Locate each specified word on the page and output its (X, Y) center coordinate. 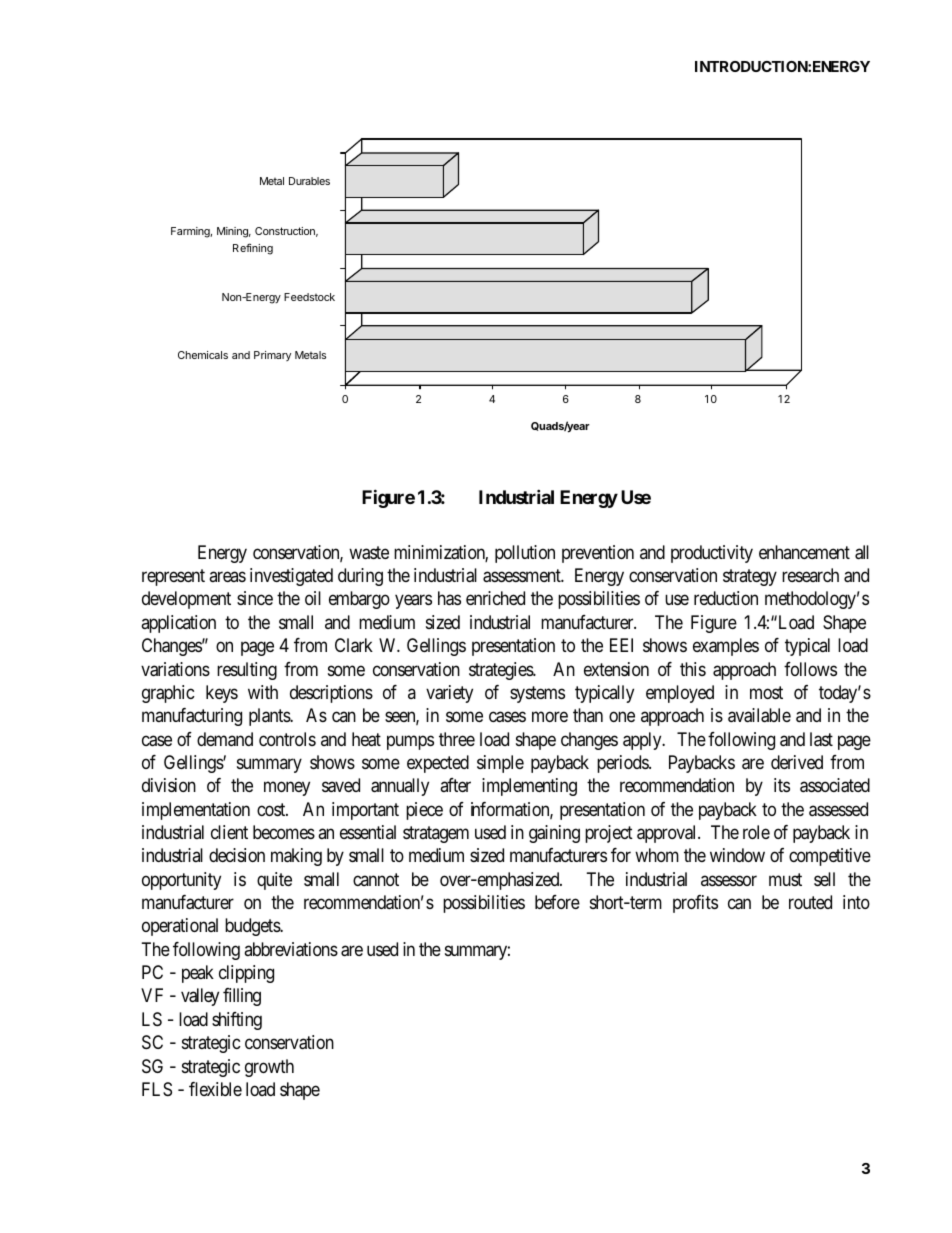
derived (797, 762)
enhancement (804, 552)
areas (227, 577)
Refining (253, 249)
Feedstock (309, 297)
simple (500, 764)
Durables (309, 181)
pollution (525, 554)
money (287, 789)
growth (269, 1068)
